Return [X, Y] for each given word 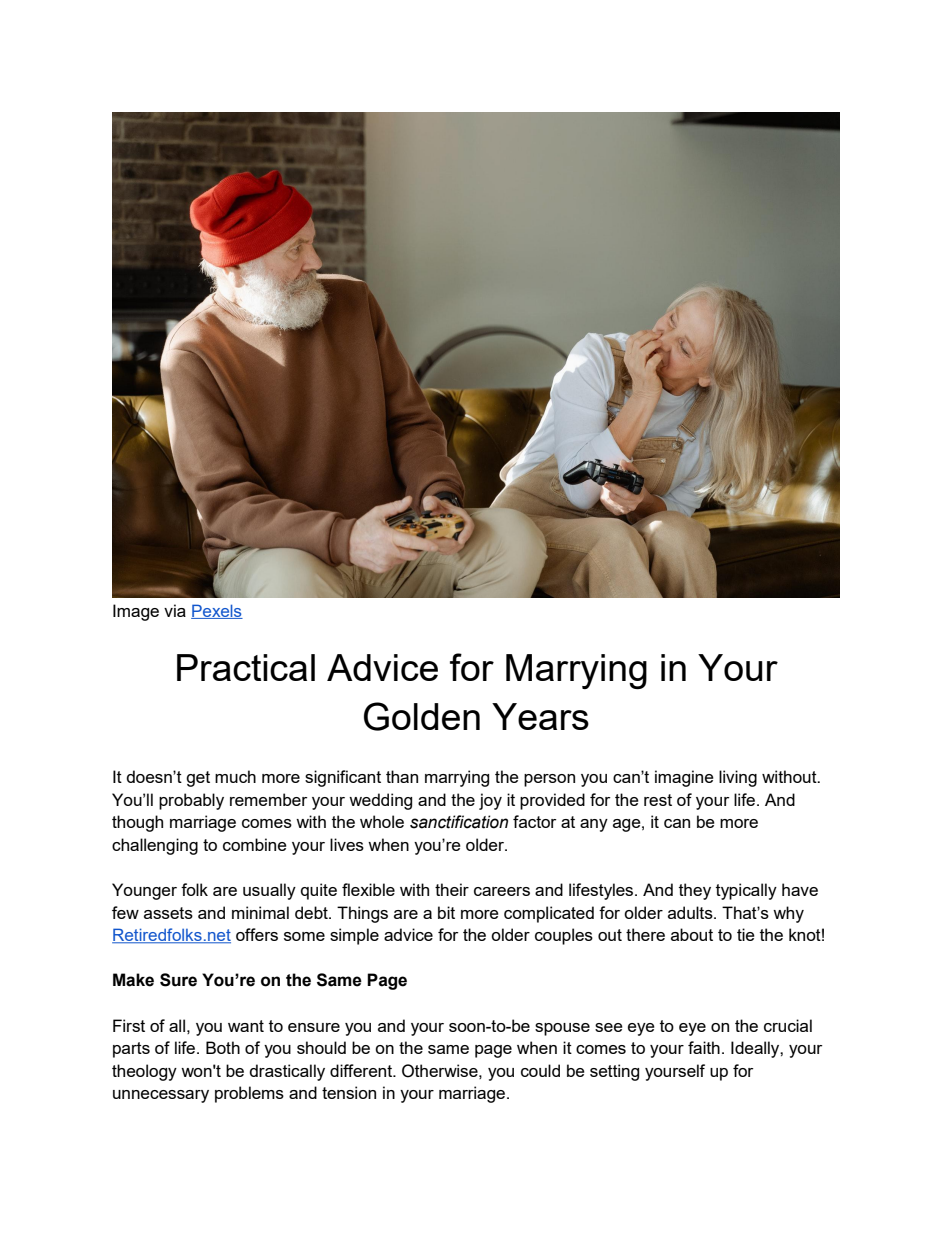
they [695, 891]
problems [249, 1094]
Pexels [217, 611]
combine [255, 844]
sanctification [459, 822]
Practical [246, 667]
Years [540, 716]
